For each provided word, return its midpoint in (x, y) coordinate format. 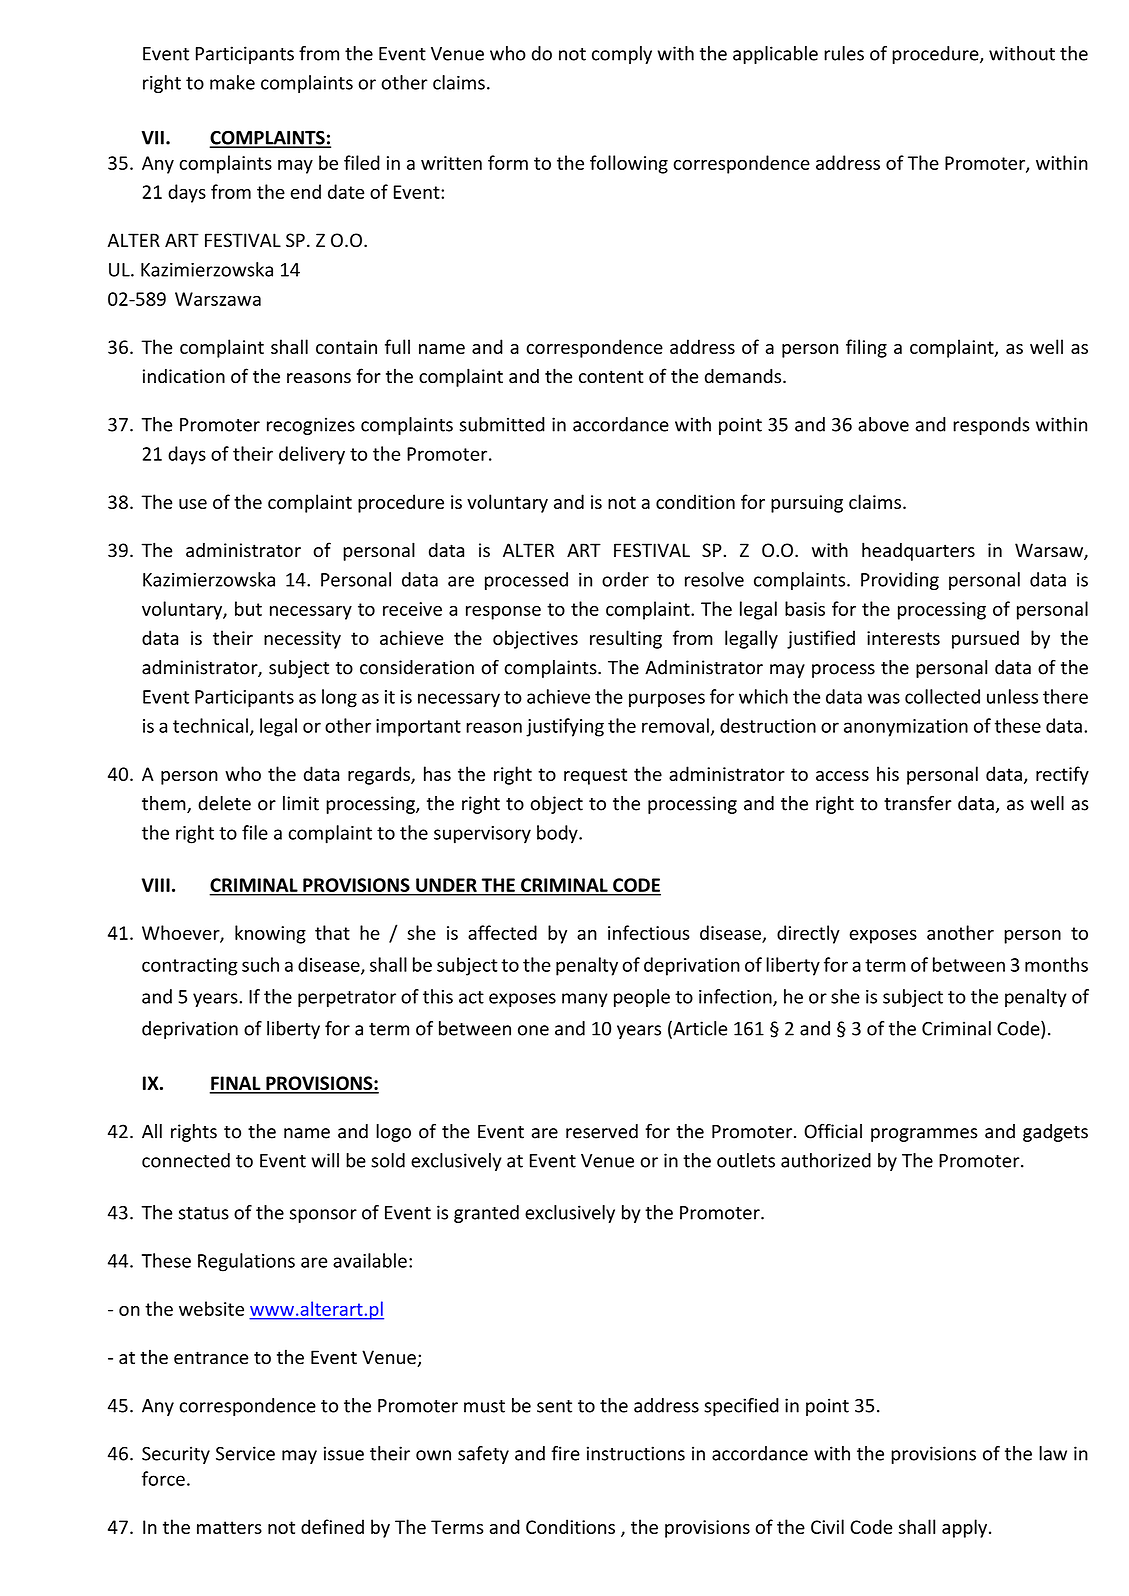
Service (245, 1453)
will (325, 1160)
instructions (636, 1453)
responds (991, 426)
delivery (312, 455)
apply (964, 1528)
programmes (924, 1135)
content (611, 377)
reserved (602, 1131)
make (232, 82)
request (595, 776)
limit (301, 803)
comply (622, 55)
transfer (918, 803)
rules (844, 53)
